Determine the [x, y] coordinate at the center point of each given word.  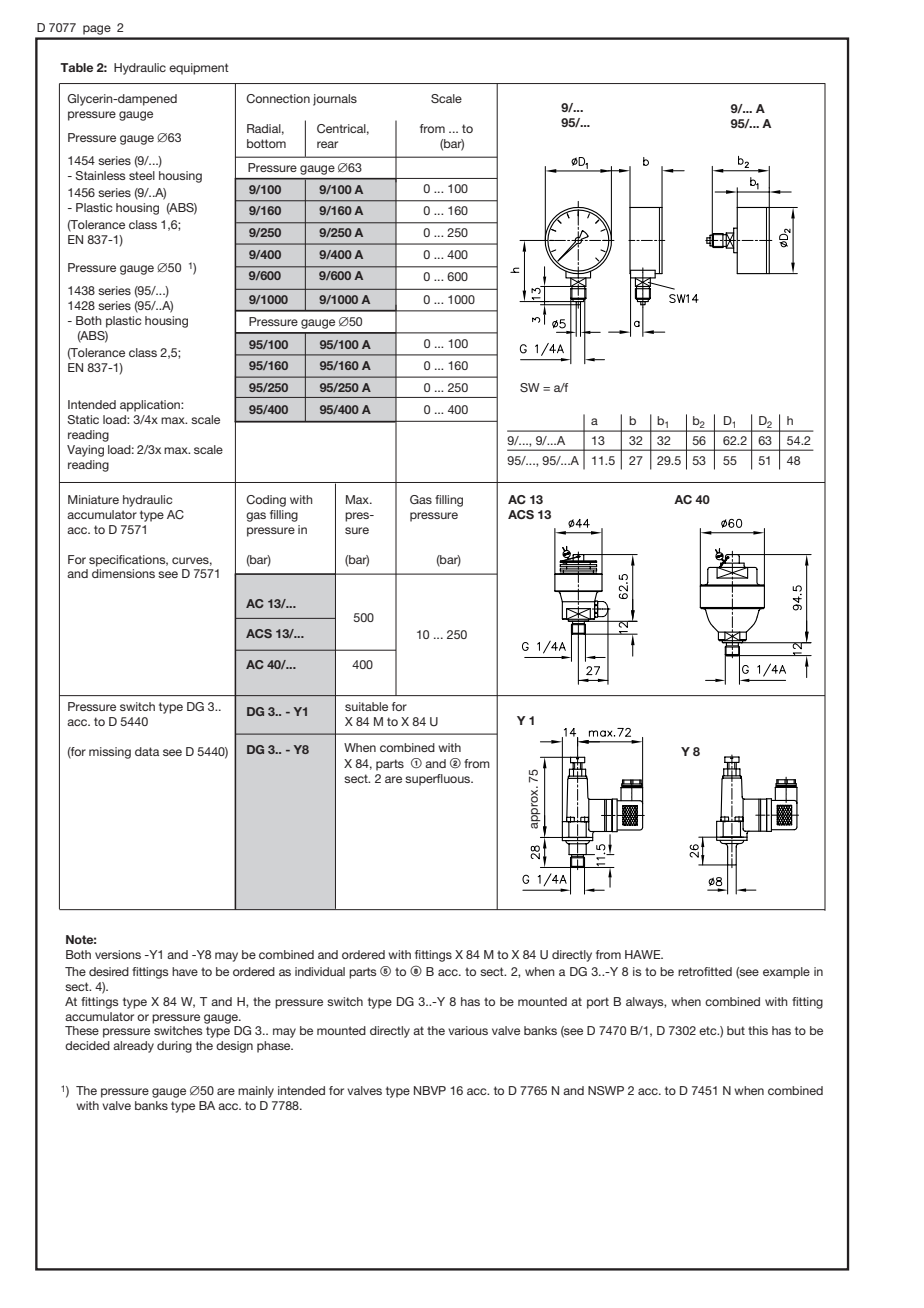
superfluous [439, 780]
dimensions [123, 573]
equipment [199, 69]
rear [327, 144]
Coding [266, 501]
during [174, 1047]
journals [335, 100]
